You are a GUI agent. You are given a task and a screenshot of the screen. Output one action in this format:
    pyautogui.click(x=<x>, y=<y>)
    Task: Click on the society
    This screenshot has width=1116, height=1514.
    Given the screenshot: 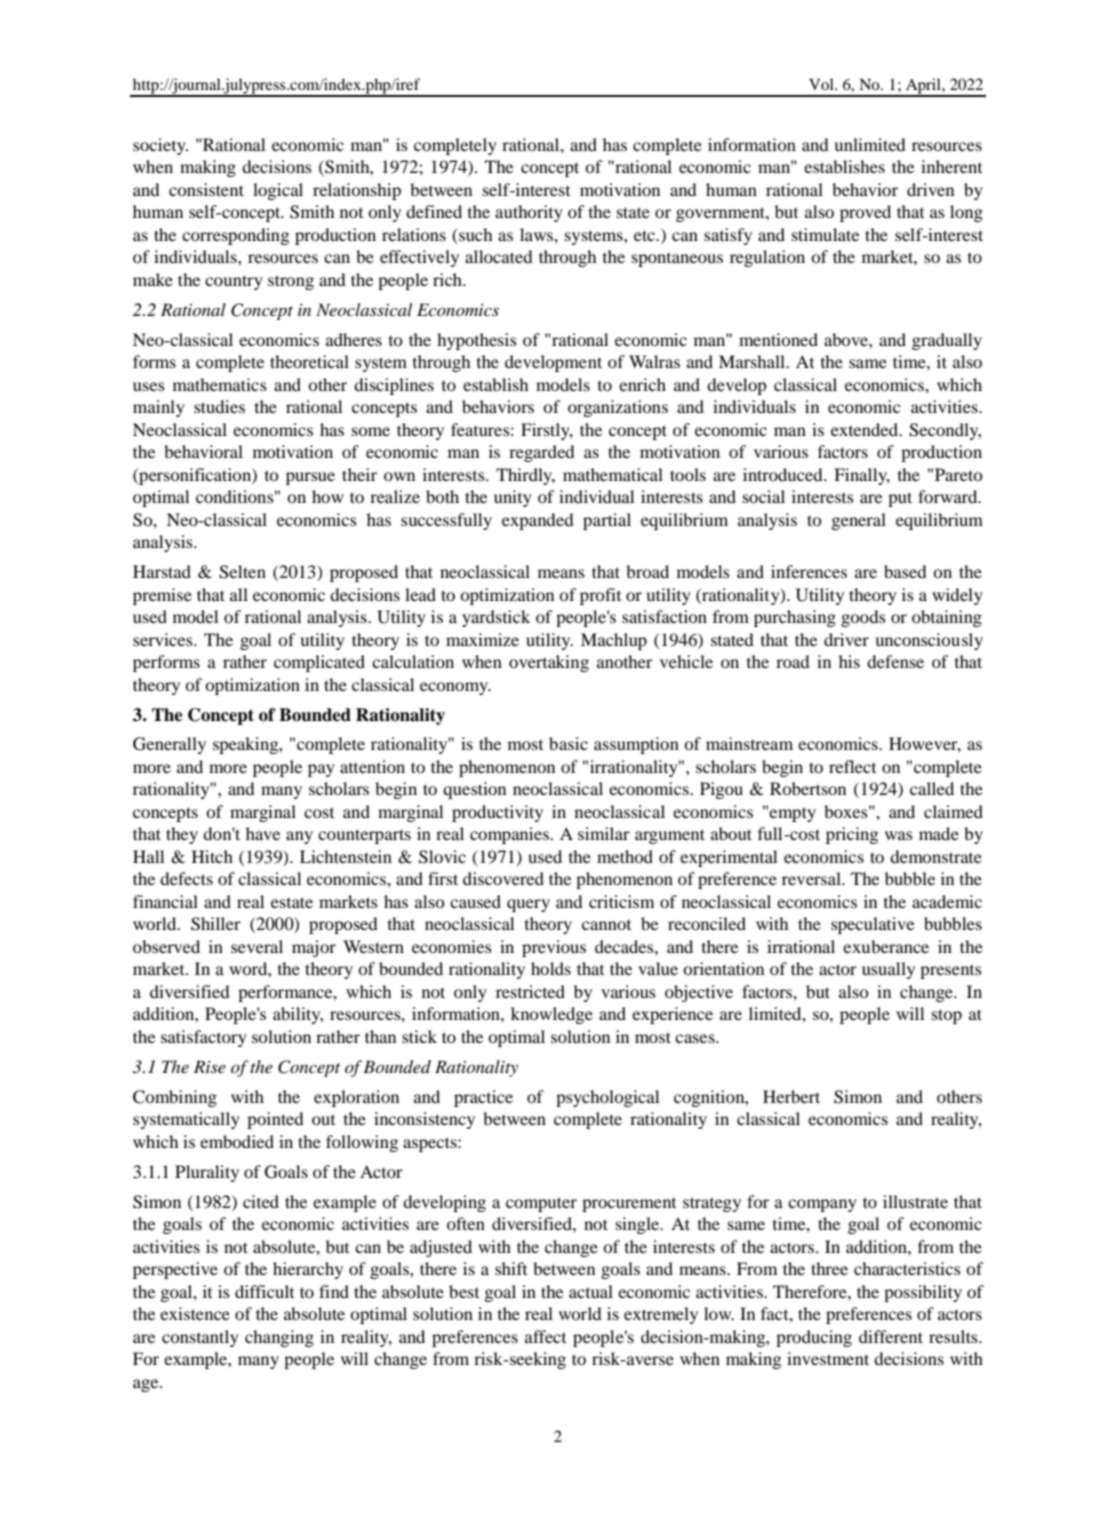 What is the action you would take?
    pyautogui.click(x=160, y=146)
